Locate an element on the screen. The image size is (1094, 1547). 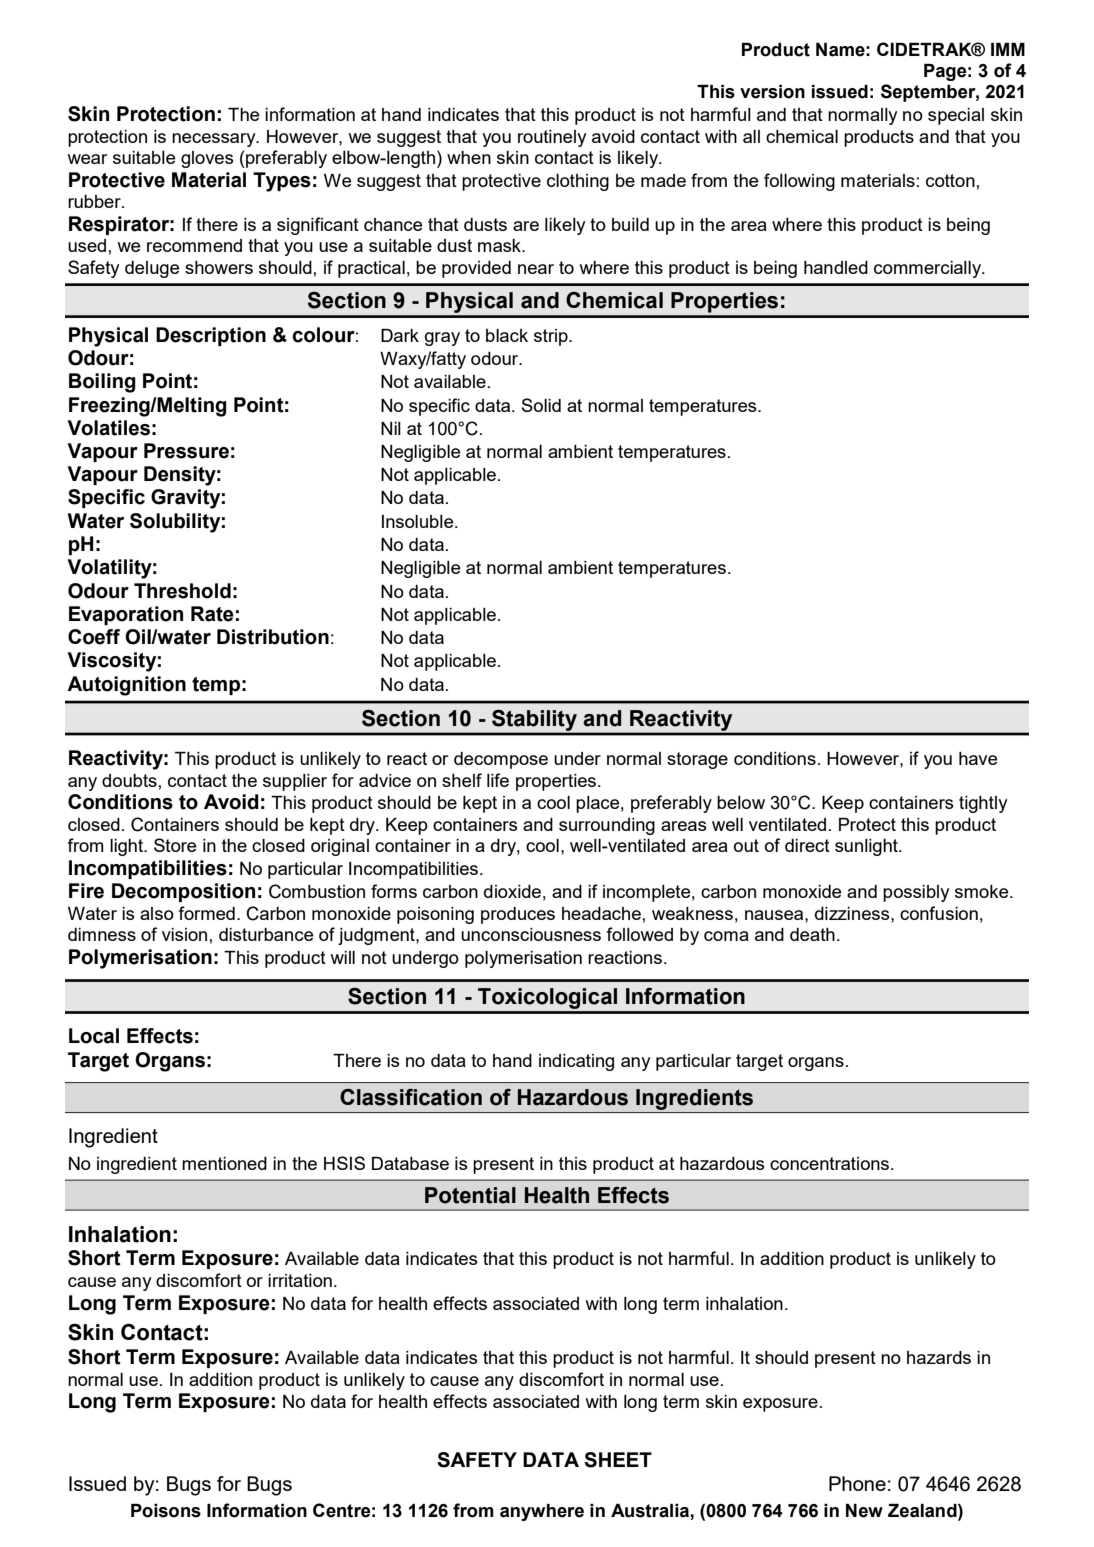
SHEET is located at coordinates (618, 1460).
